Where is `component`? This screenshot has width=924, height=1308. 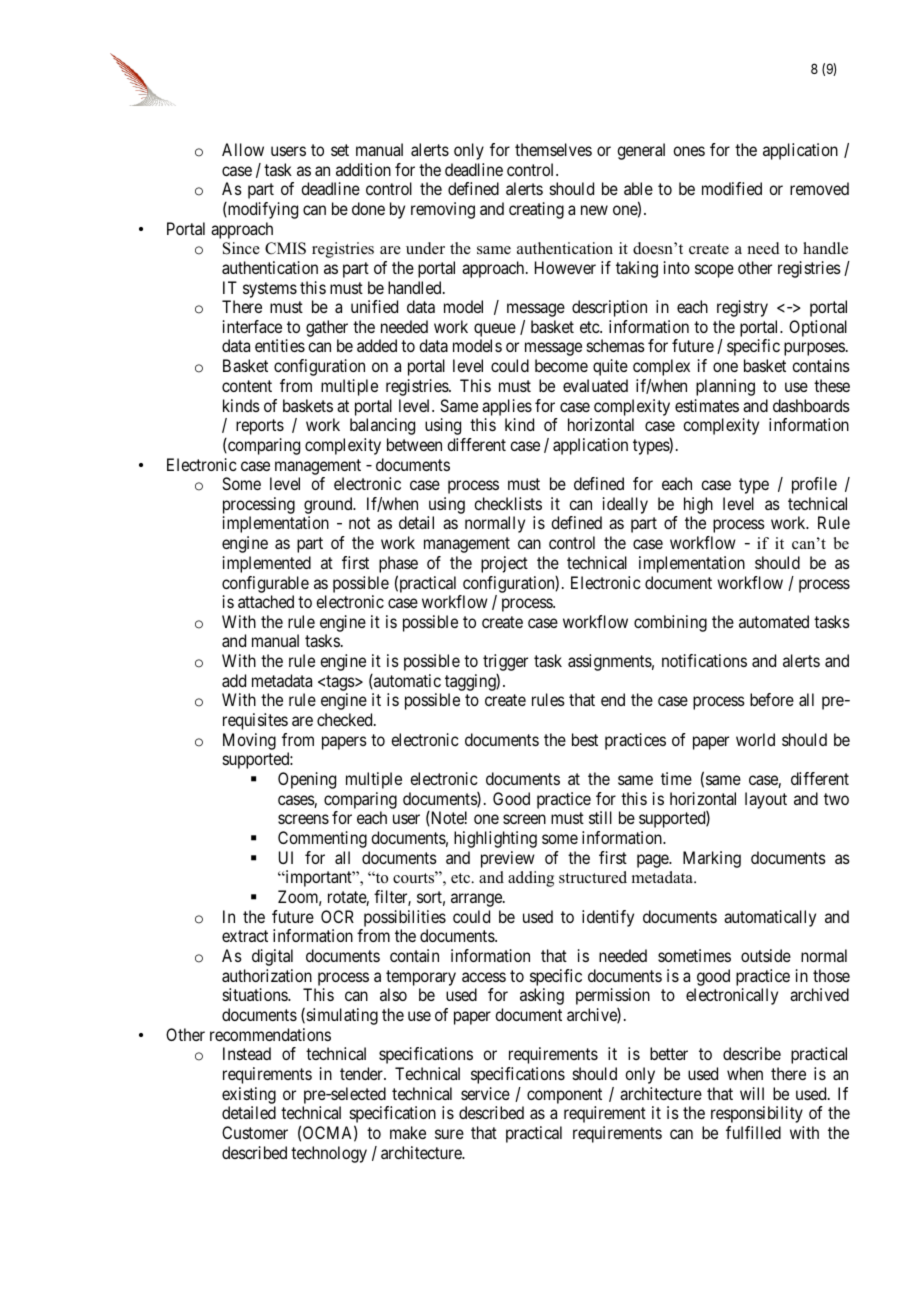
component is located at coordinates (564, 1096).
